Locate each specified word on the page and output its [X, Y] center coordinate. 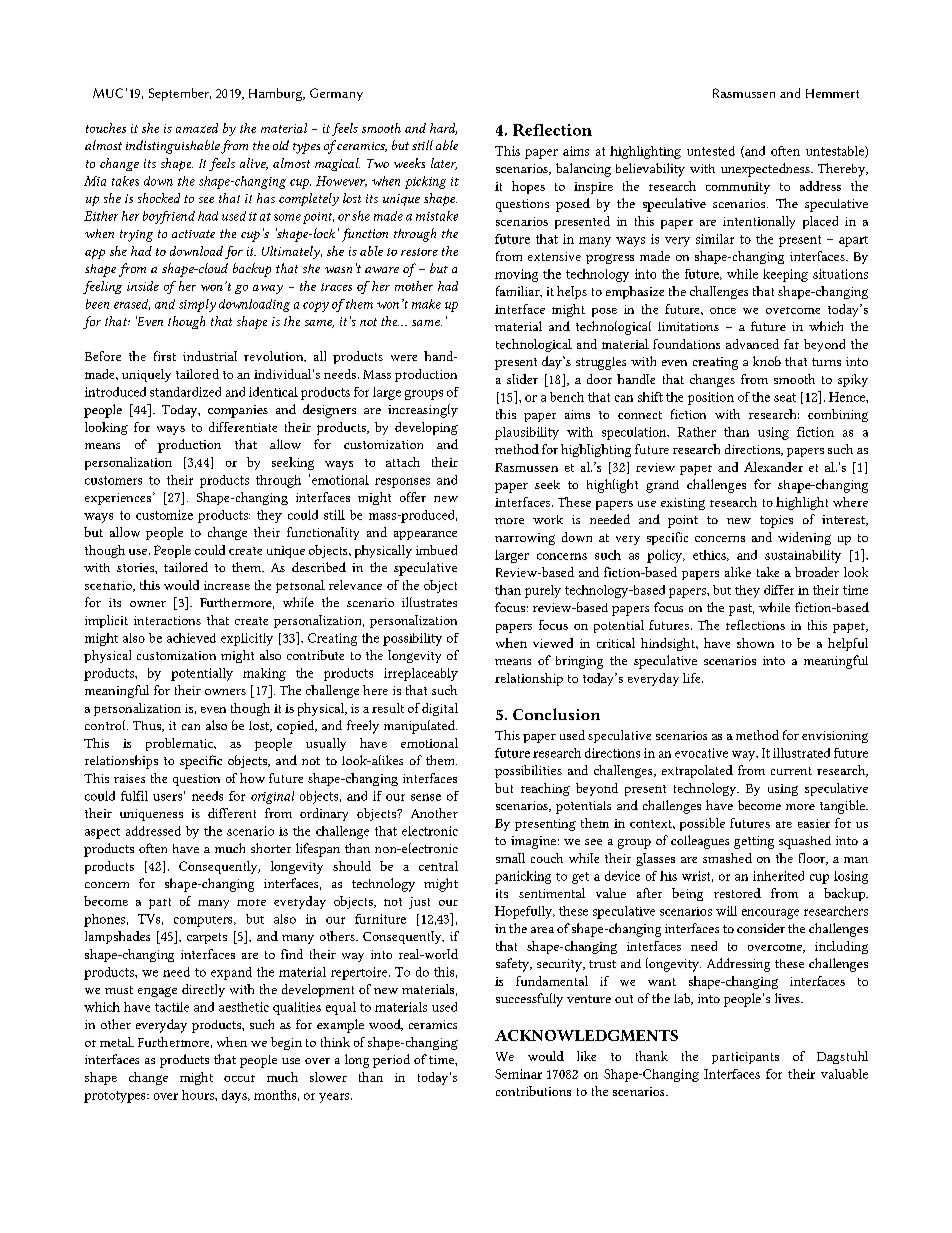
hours [199, 1095]
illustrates [429, 602]
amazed [197, 128]
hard [443, 129]
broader [817, 572]
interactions [167, 620]
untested [711, 151]
